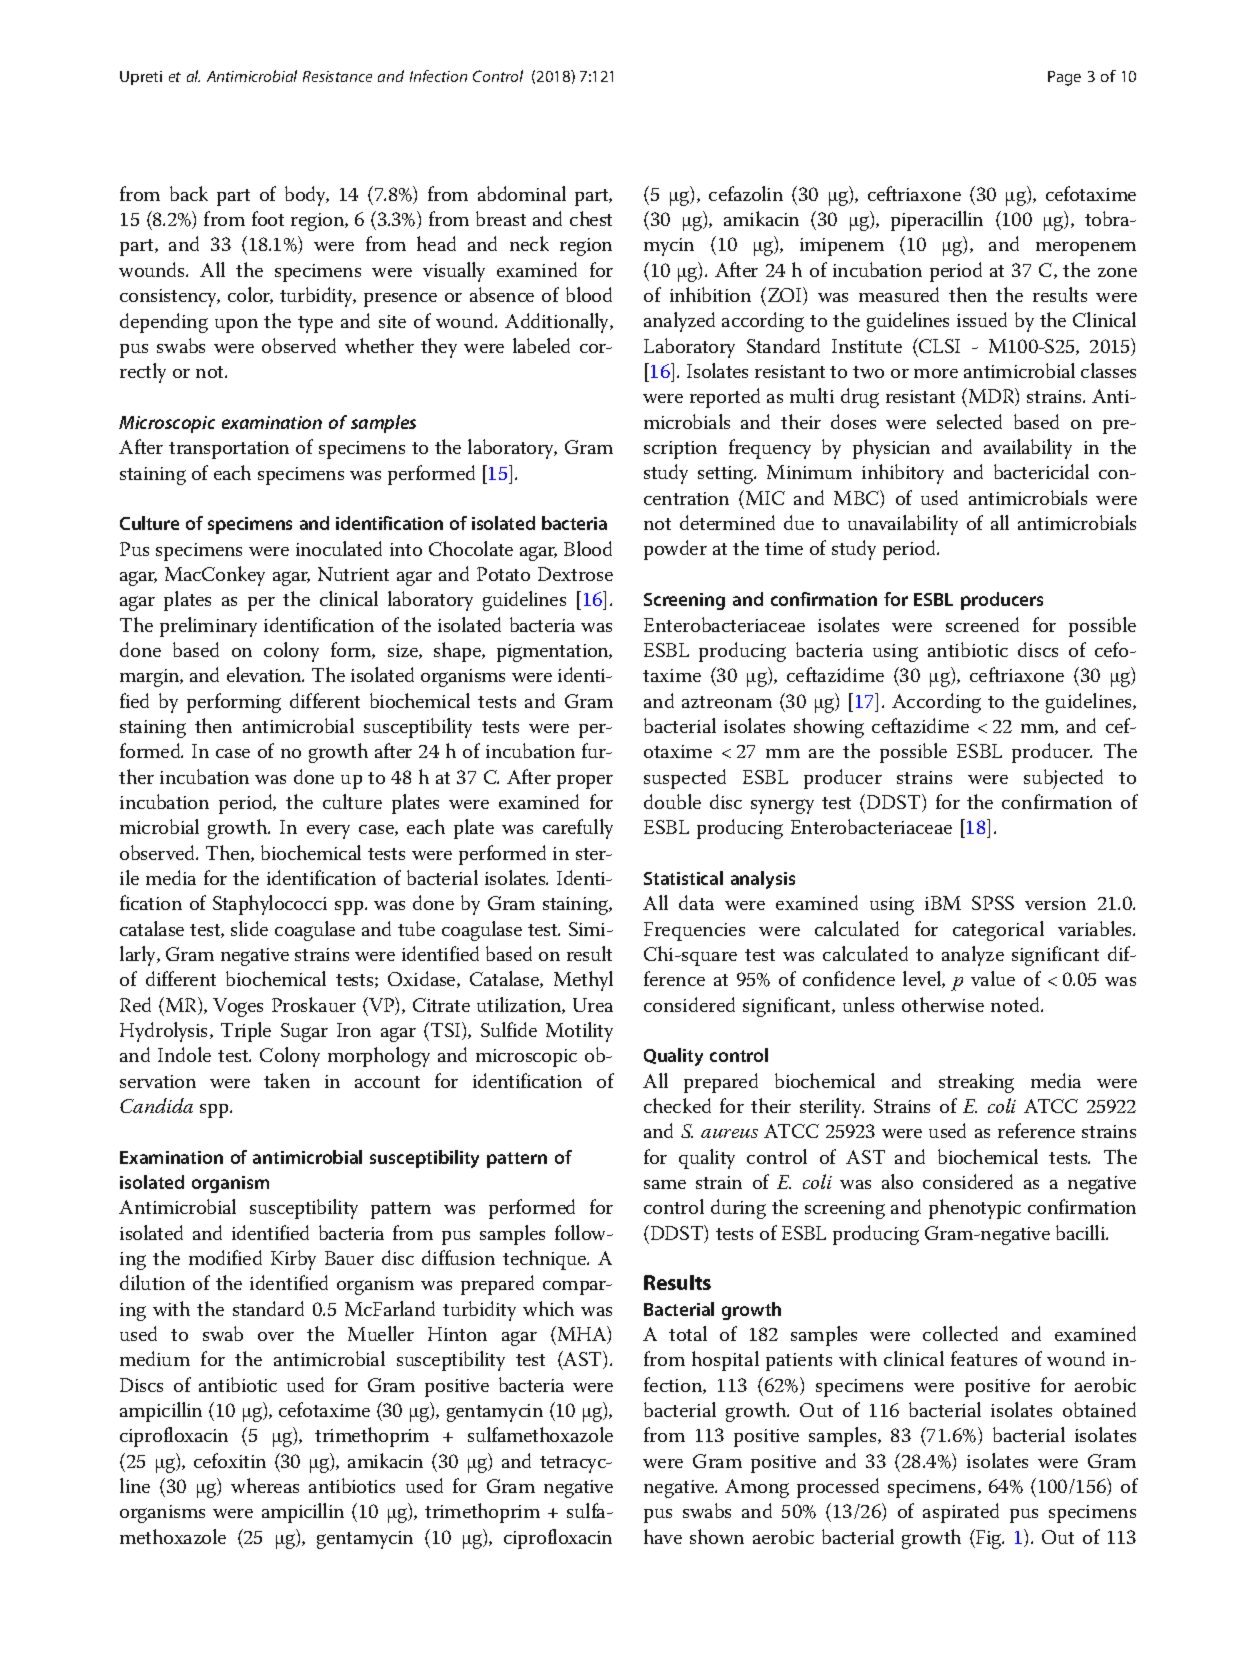 The width and height of the screenshot is (1257, 1670). I want to click on Resistance, so click(337, 76).
